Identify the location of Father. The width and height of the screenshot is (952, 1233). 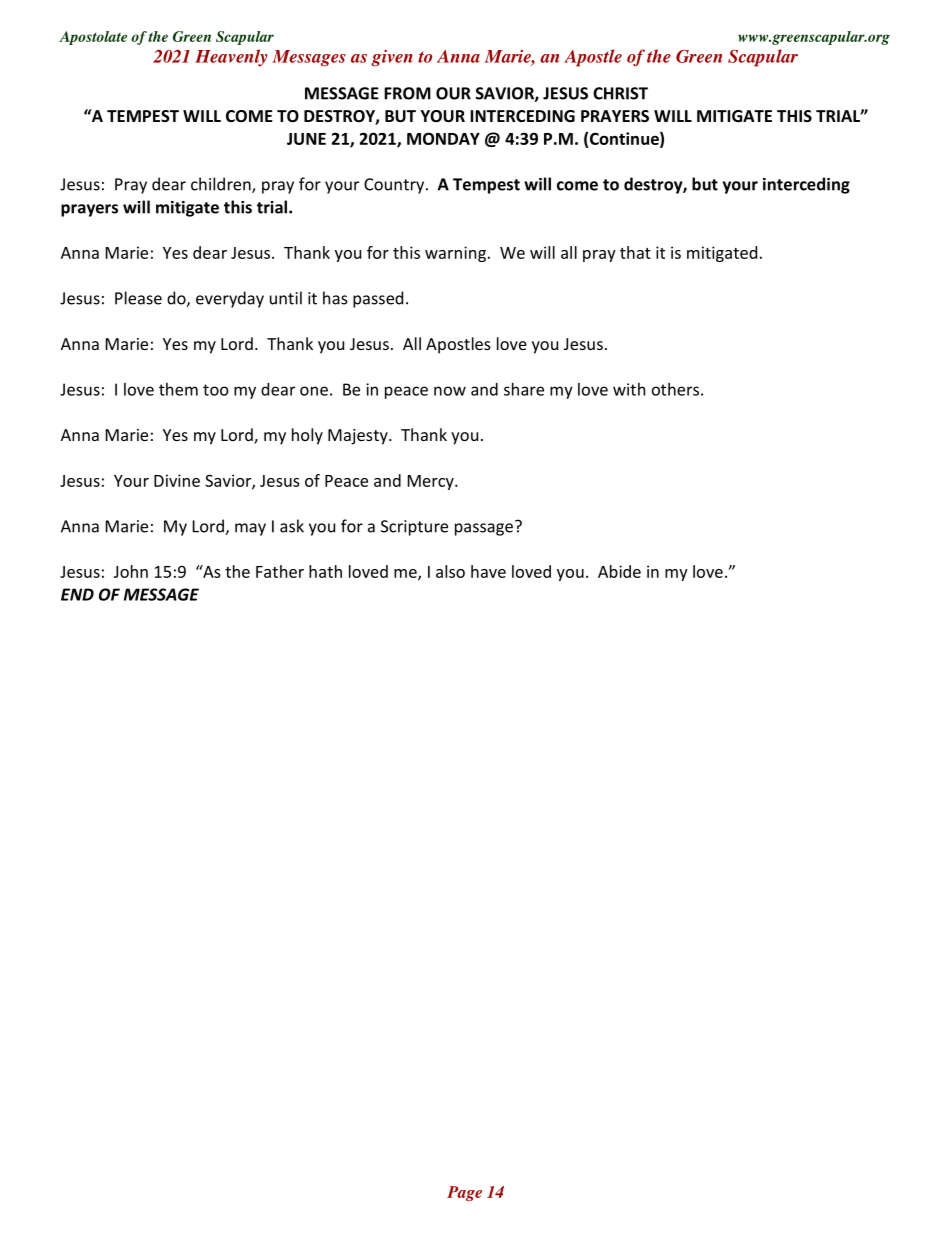
(280, 571).
